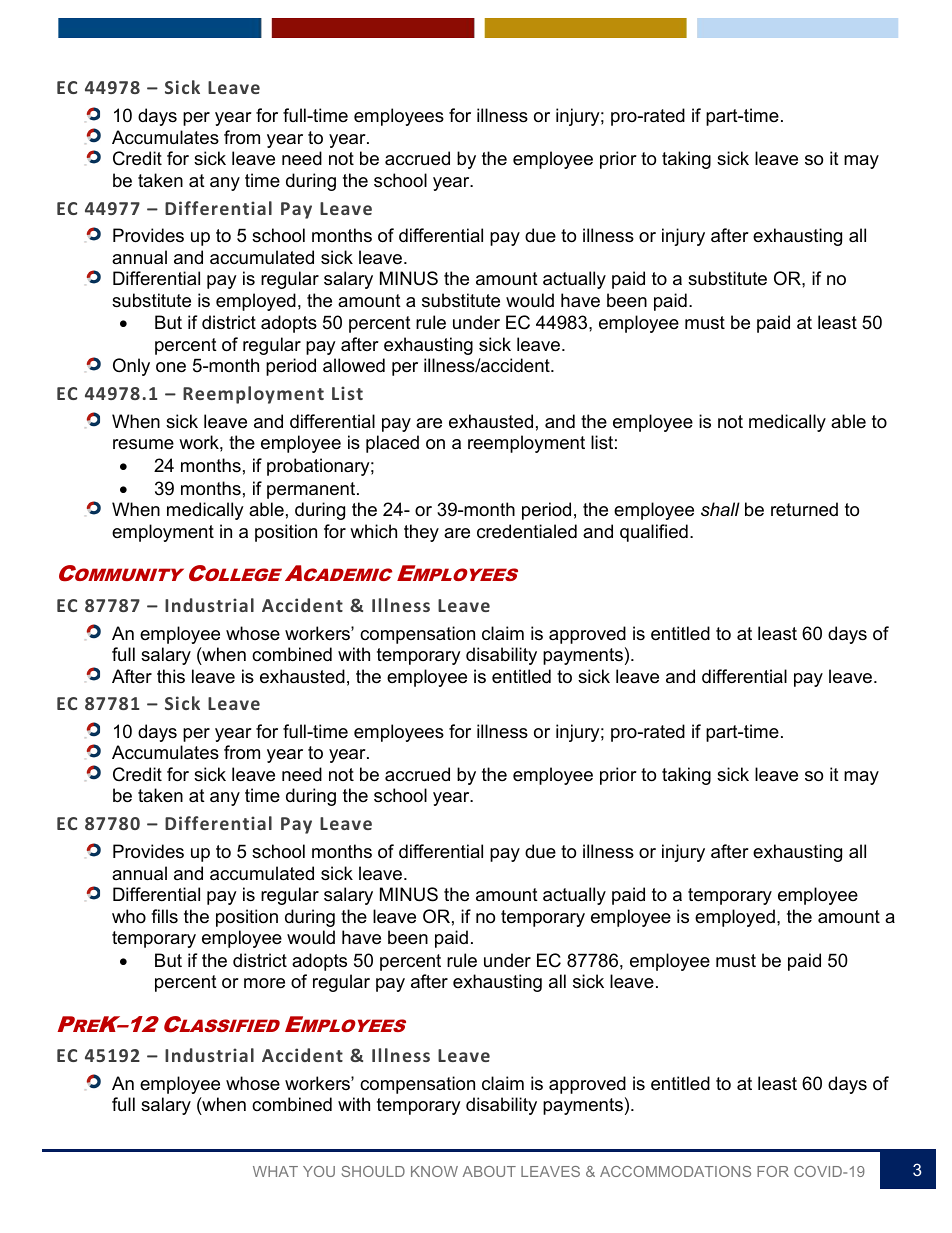 This page has height=1233, width=952. Describe the element at coordinates (312, 490) in the page. I see `permanent` at that location.
